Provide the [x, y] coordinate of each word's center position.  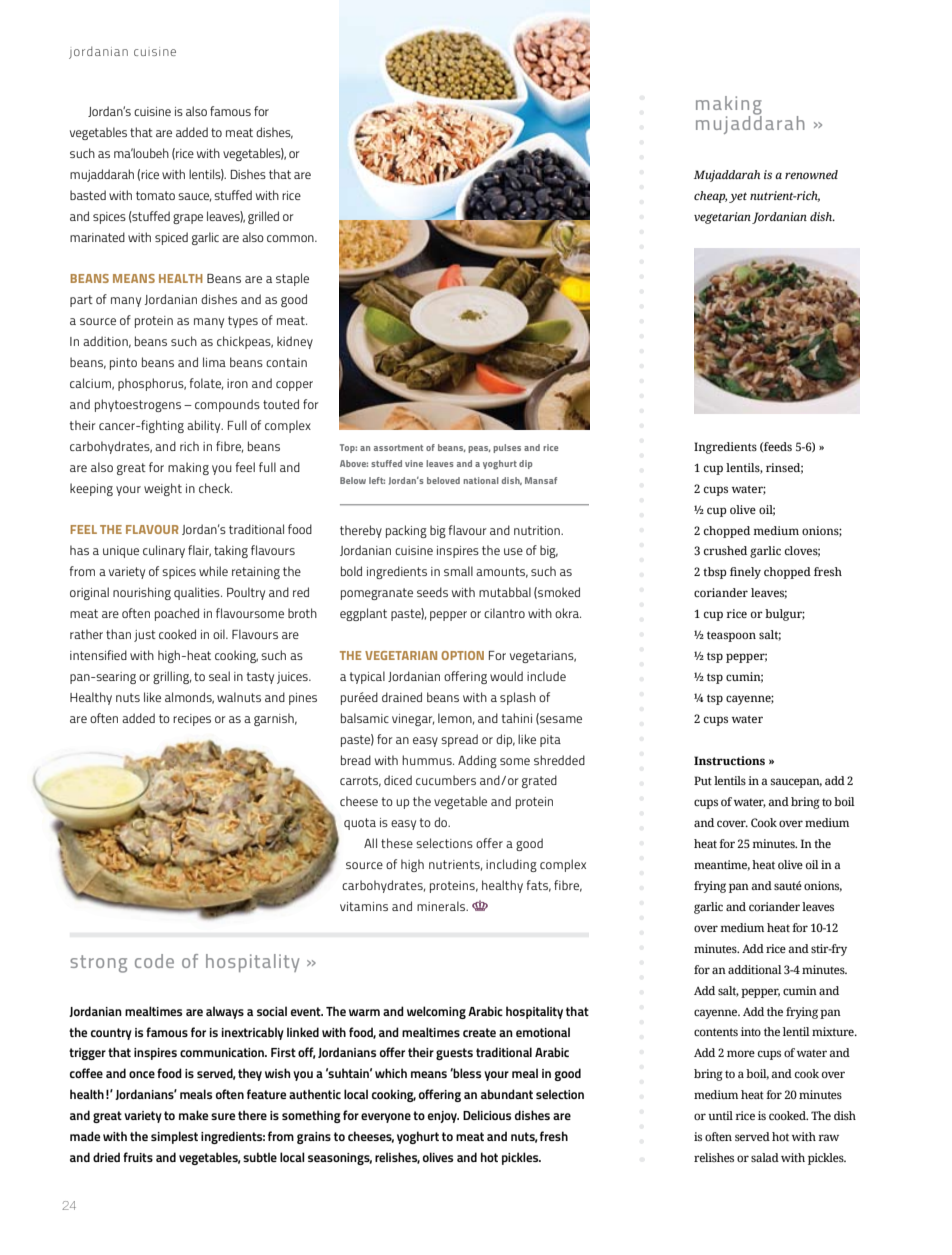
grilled [263, 217]
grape [188, 219]
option [462, 655]
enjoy [443, 1117]
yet [738, 197]
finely [745, 573]
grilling [172, 677]
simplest [174, 1137]
